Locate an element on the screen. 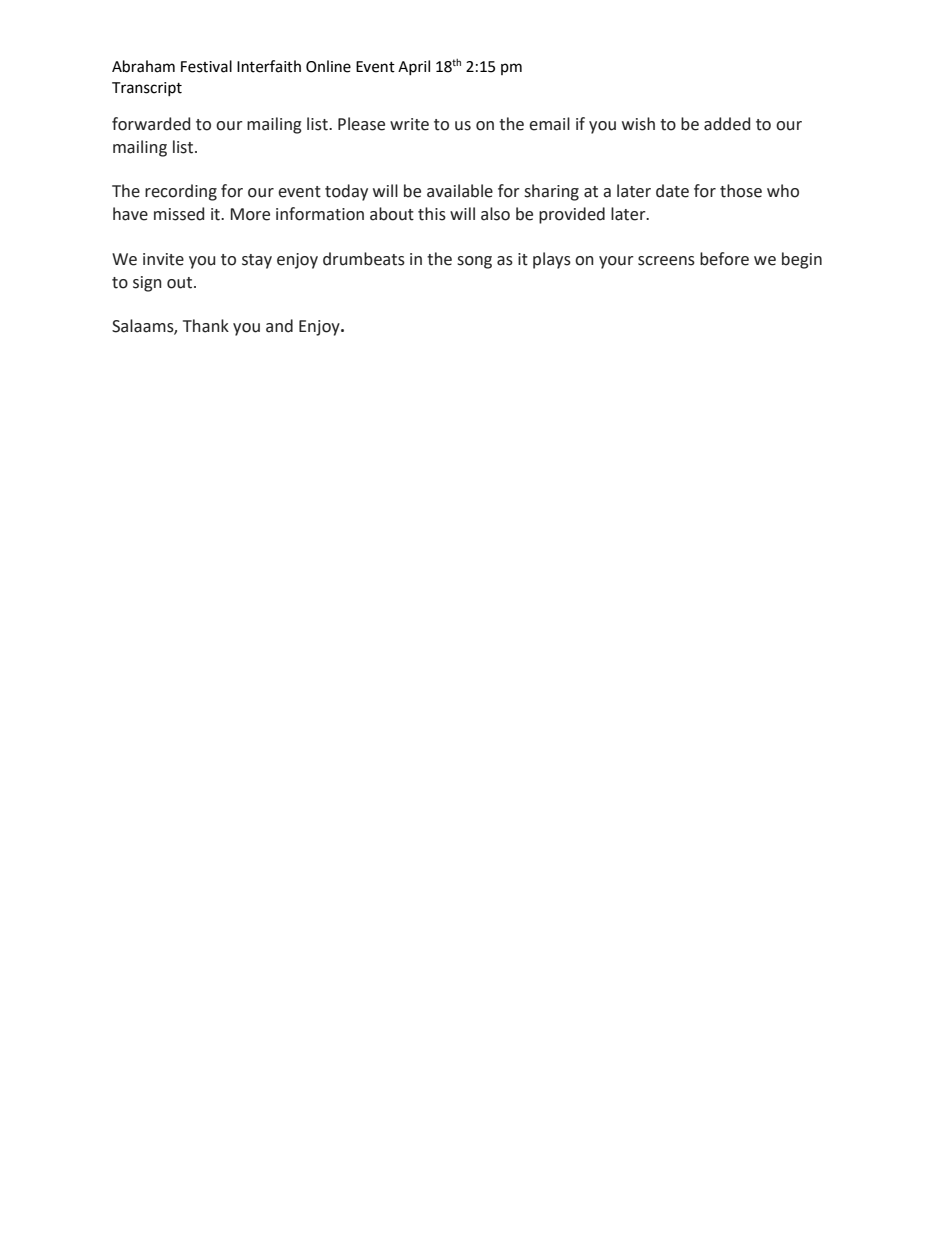  before is located at coordinates (724, 259).
